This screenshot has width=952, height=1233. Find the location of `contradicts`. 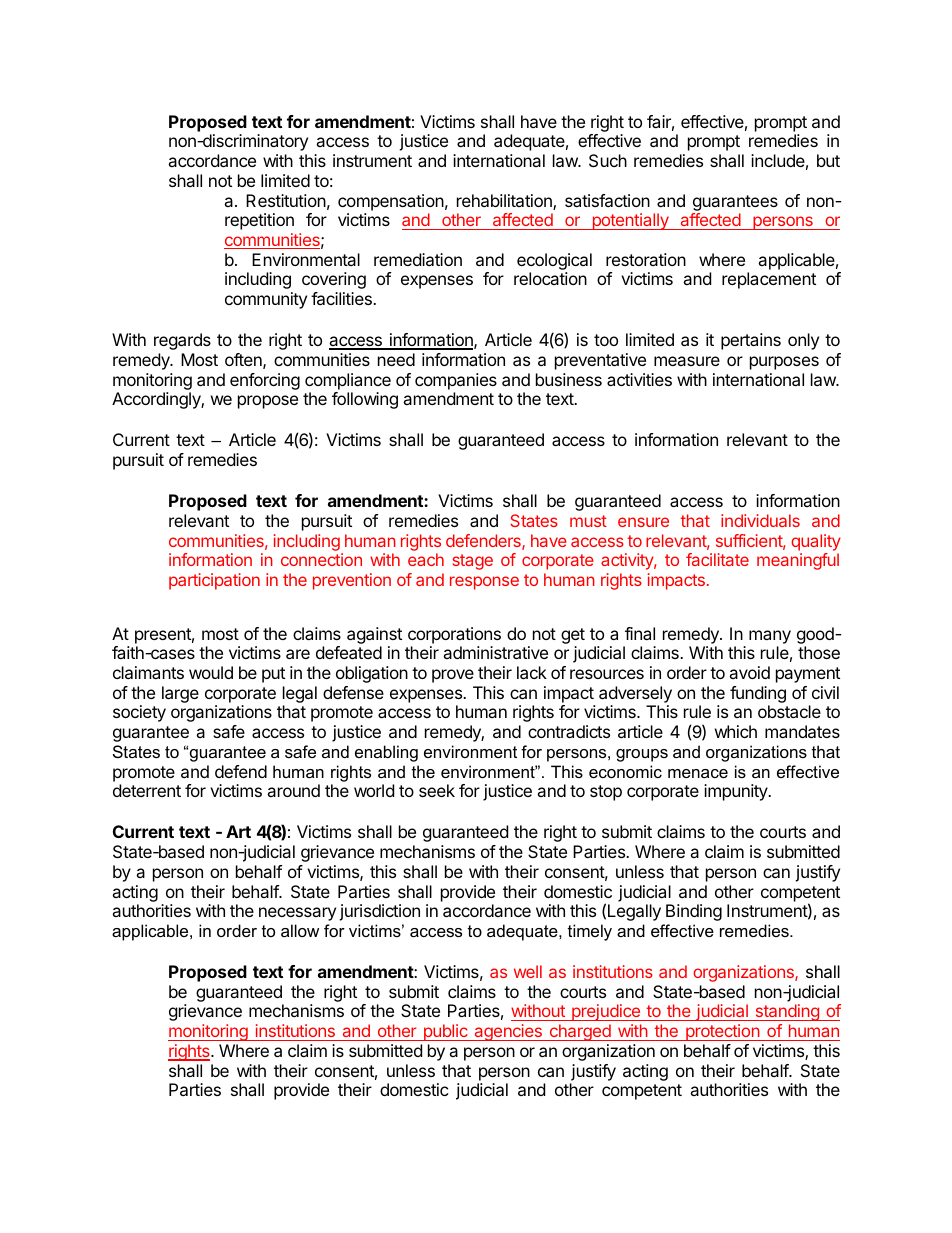

contradicts is located at coordinates (569, 731).
